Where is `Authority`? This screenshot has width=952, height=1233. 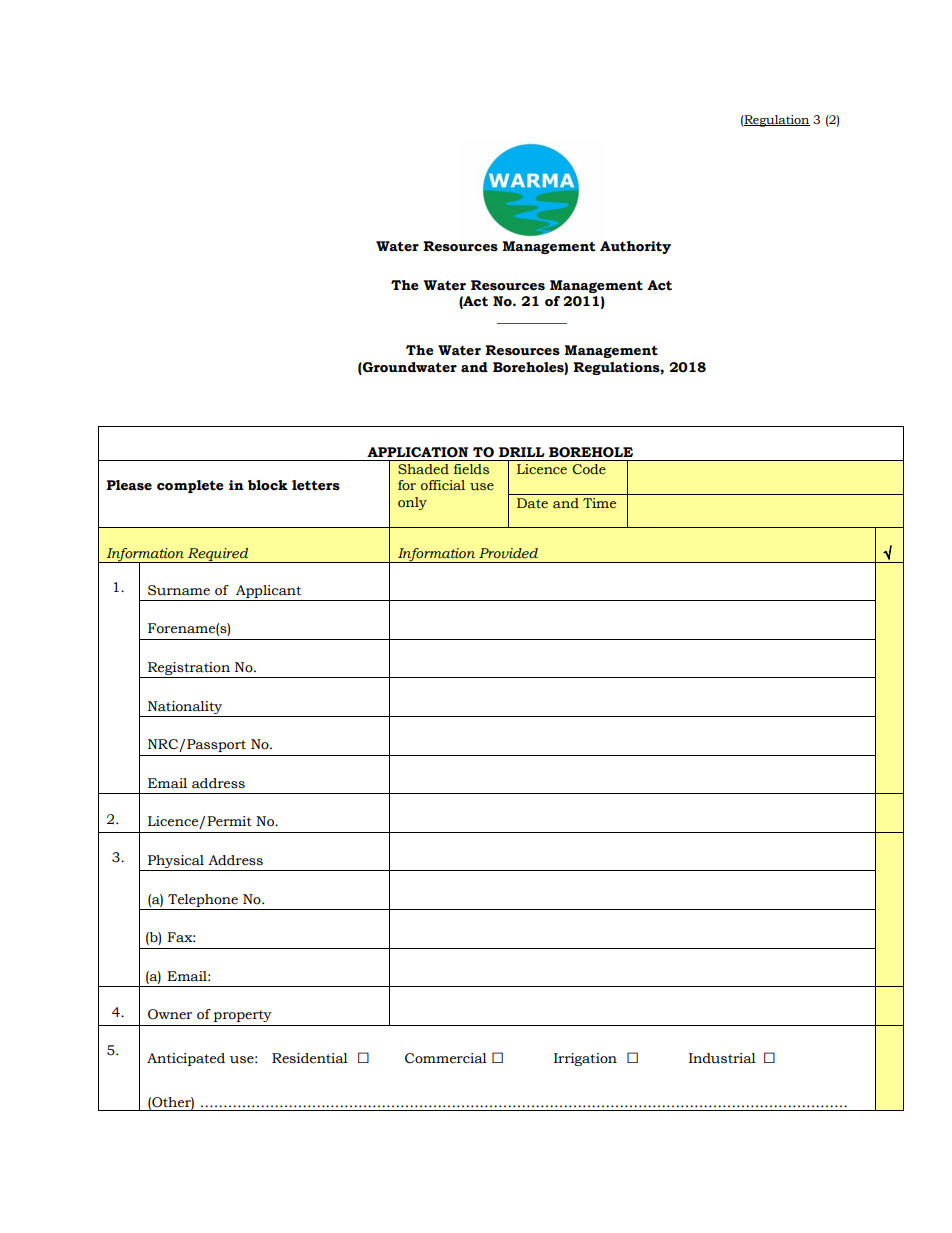 Authority is located at coordinates (635, 247).
